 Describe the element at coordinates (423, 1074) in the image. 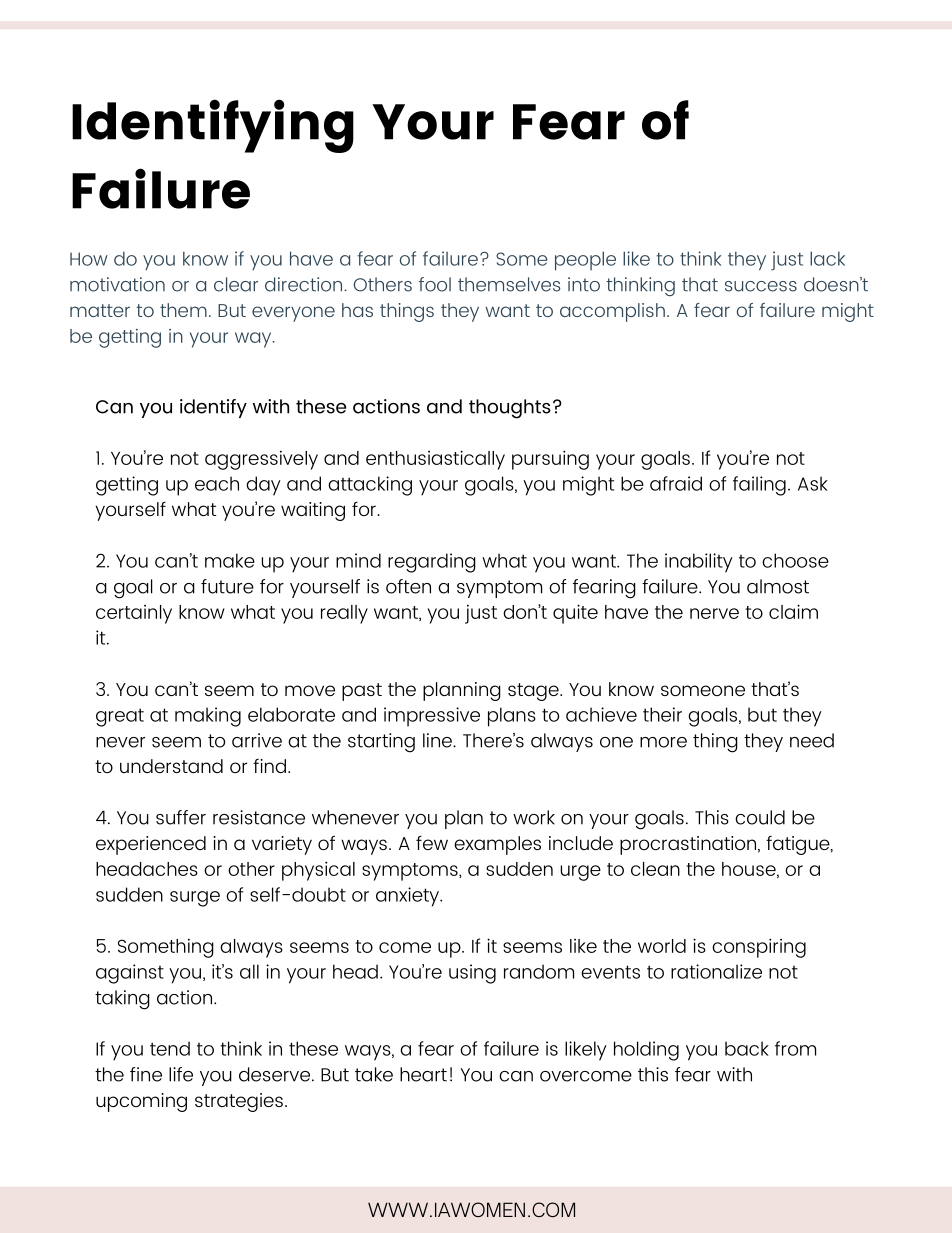

I see `heart` at that location.
